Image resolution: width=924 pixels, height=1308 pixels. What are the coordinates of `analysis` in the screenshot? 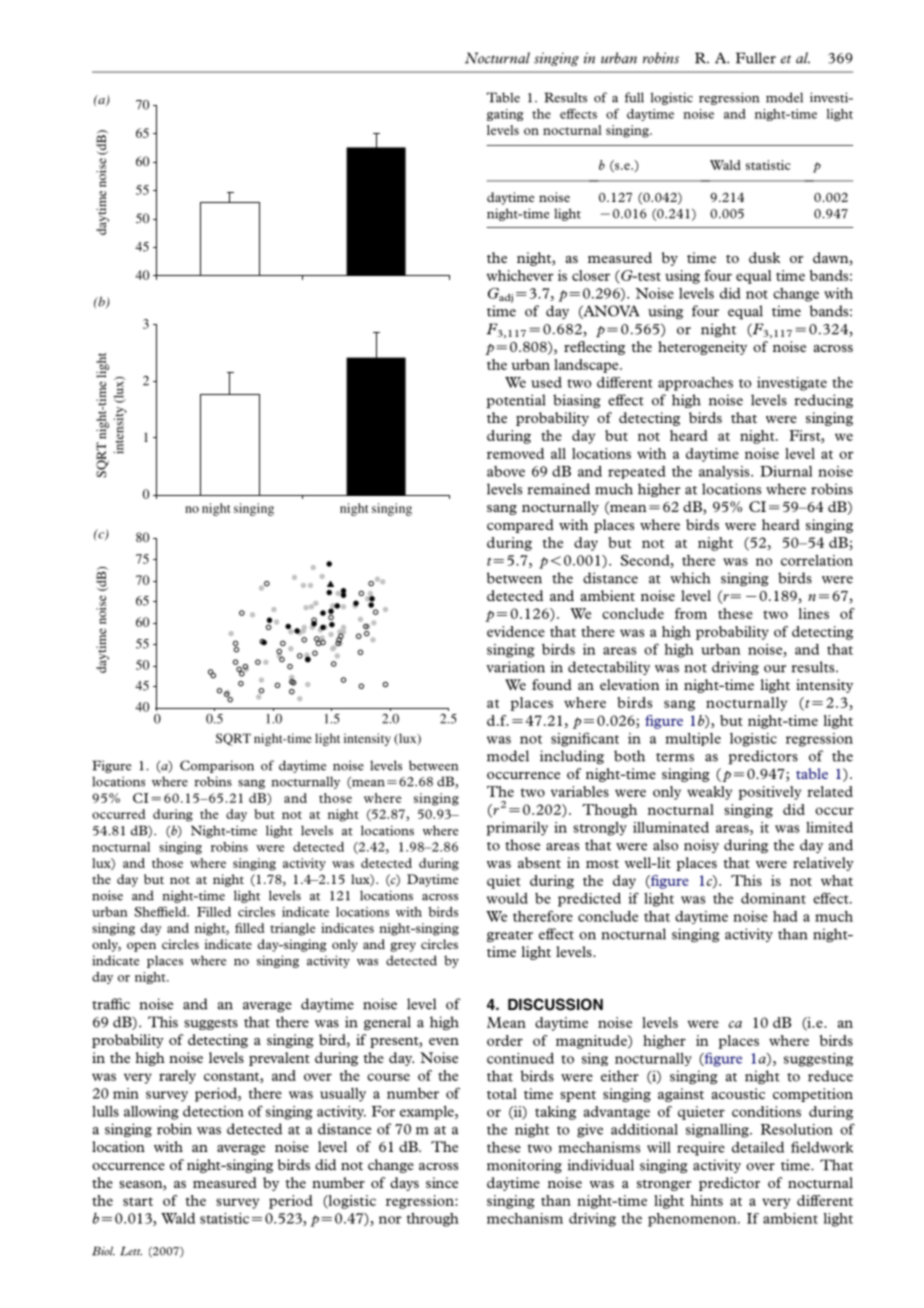 It's located at (725, 472).
